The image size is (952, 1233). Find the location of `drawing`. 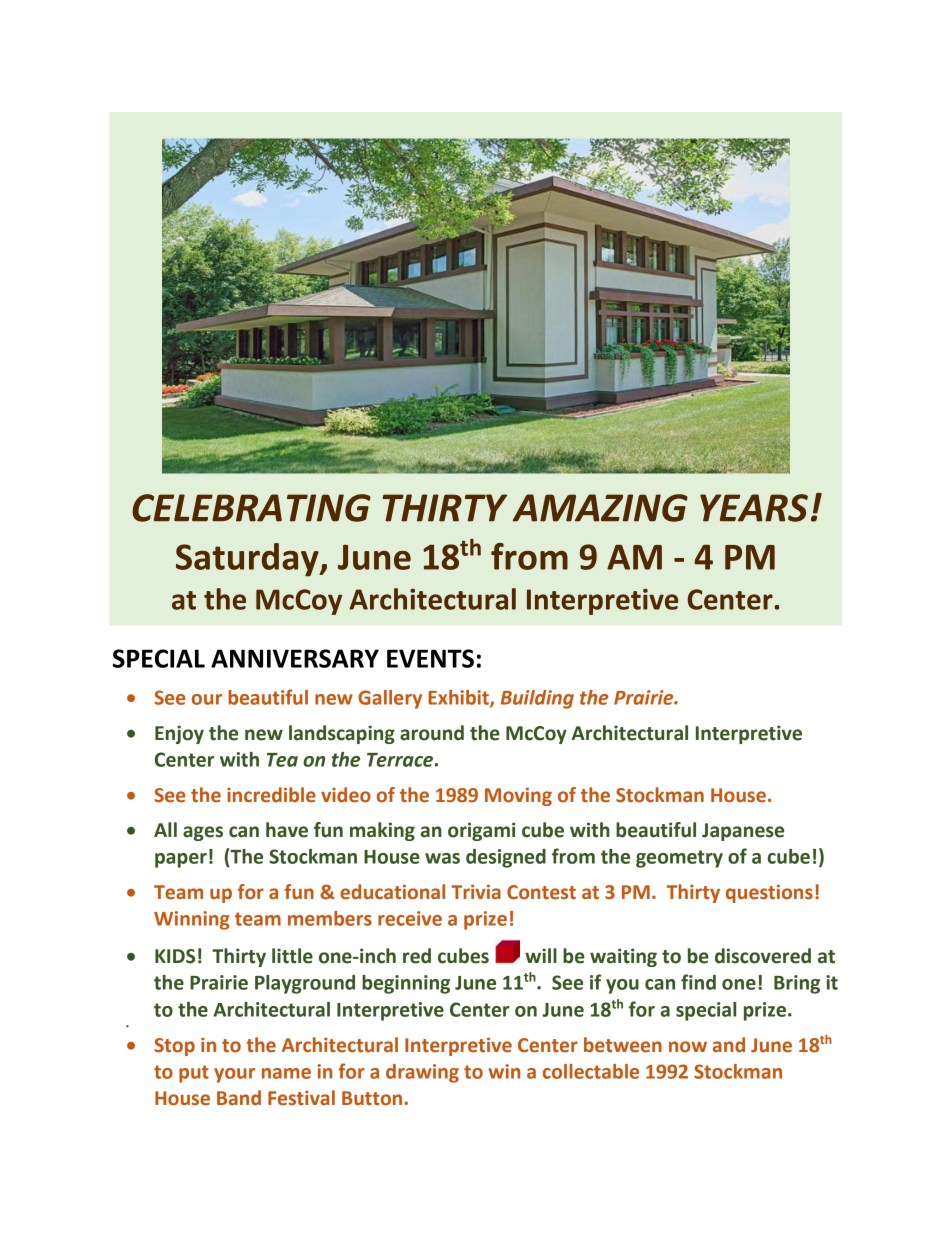

drawing is located at coordinates (422, 1073).
